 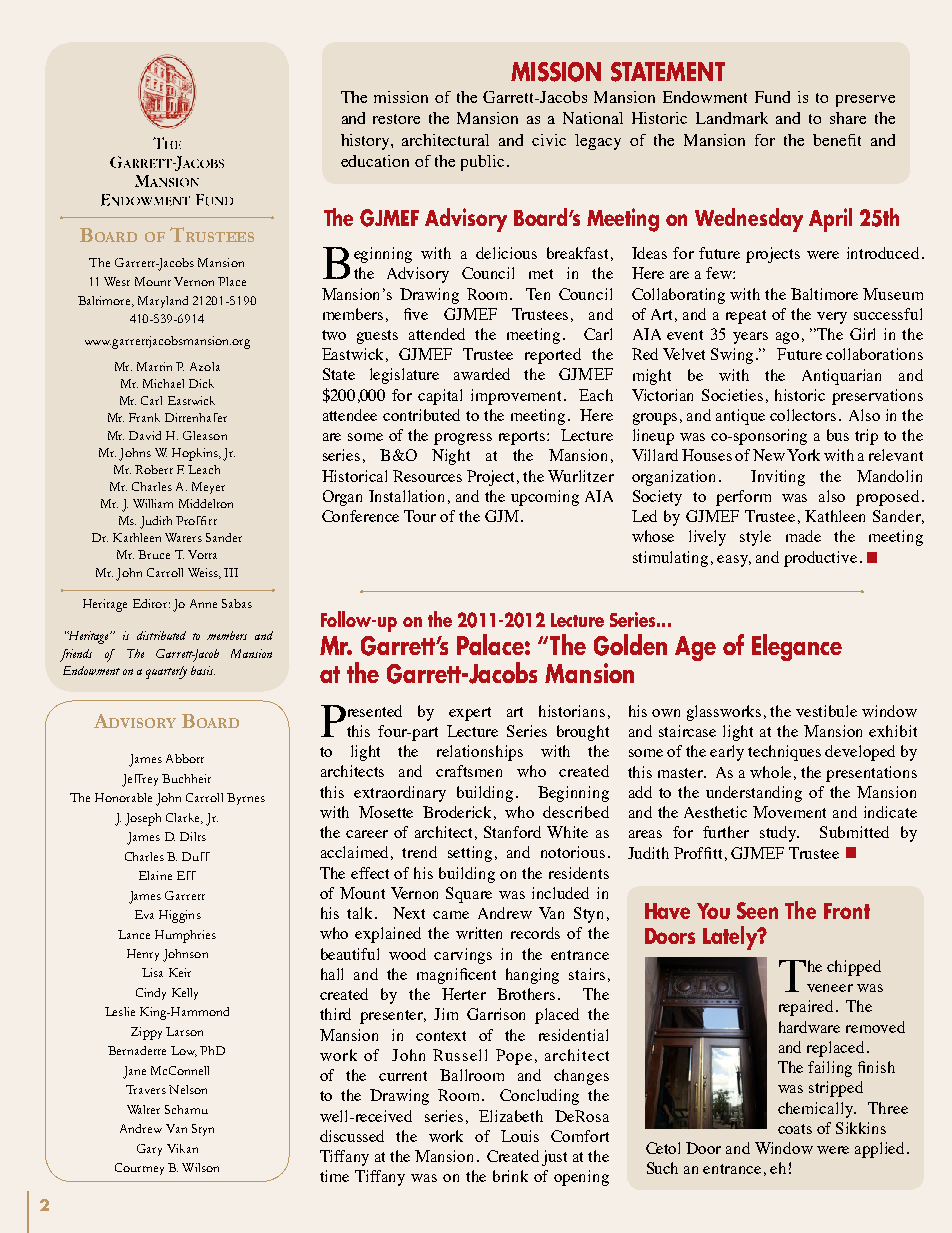 What do you see at coordinates (451, 457) in the image?
I see `Night` at bounding box center [451, 457].
